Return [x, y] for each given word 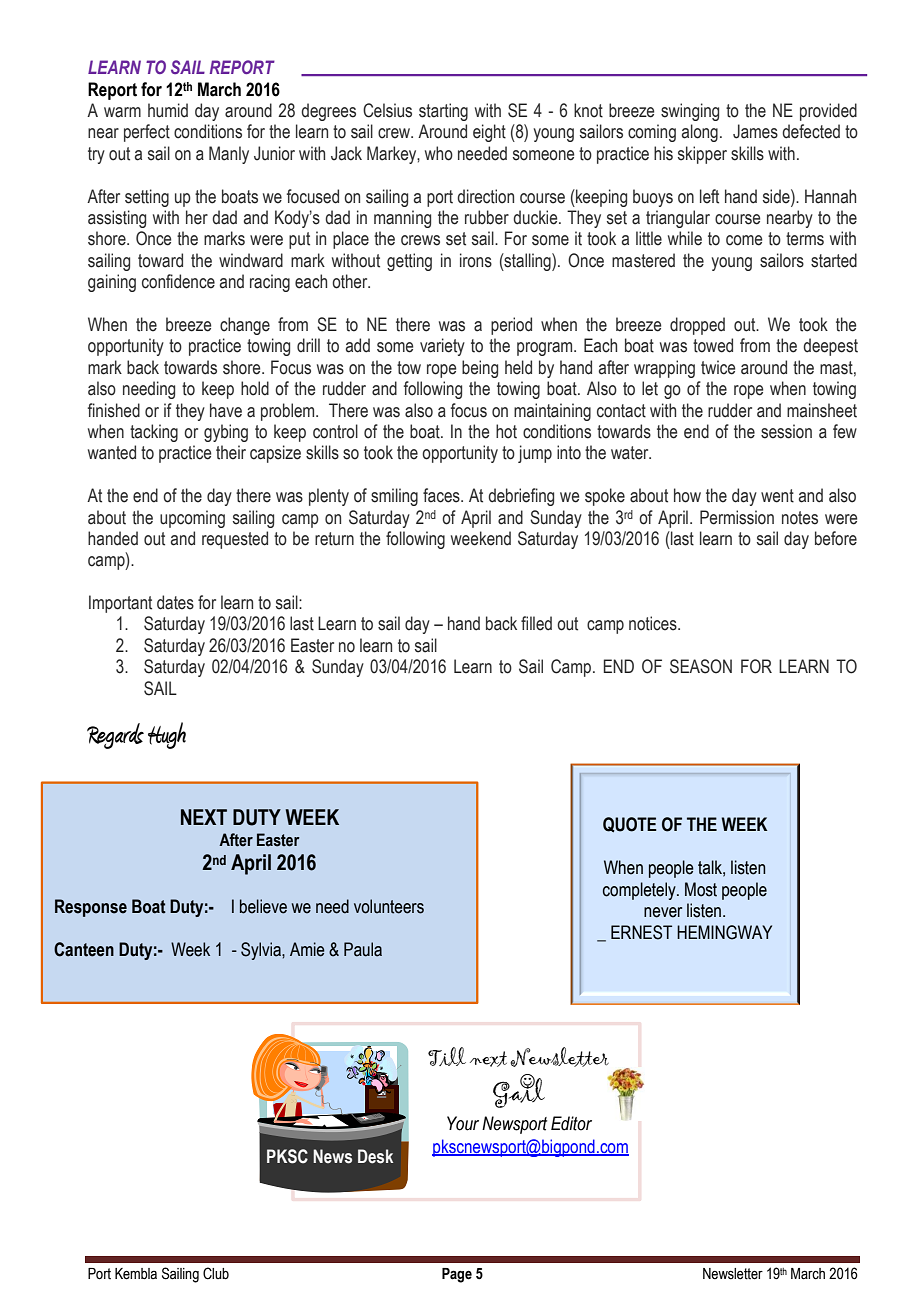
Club [216, 1273]
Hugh [167, 735]
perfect [147, 133]
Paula [363, 949]
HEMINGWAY [724, 932]
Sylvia [262, 951]
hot [506, 431]
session [786, 431]
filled [536, 623]
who [439, 153]
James [755, 131]
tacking [154, 433]
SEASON [701, 666]
